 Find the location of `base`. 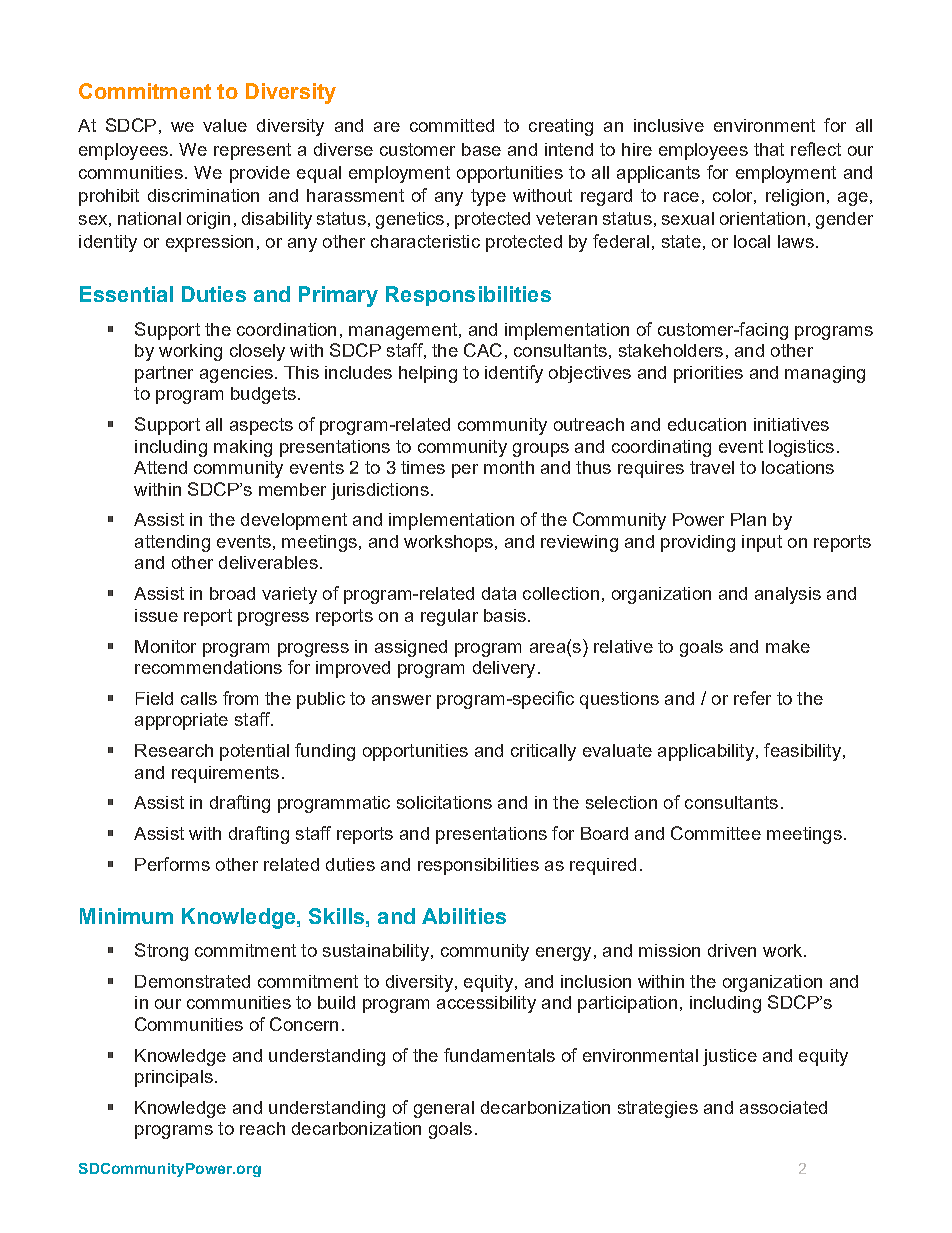

base is located at coordinates (481, 149).
